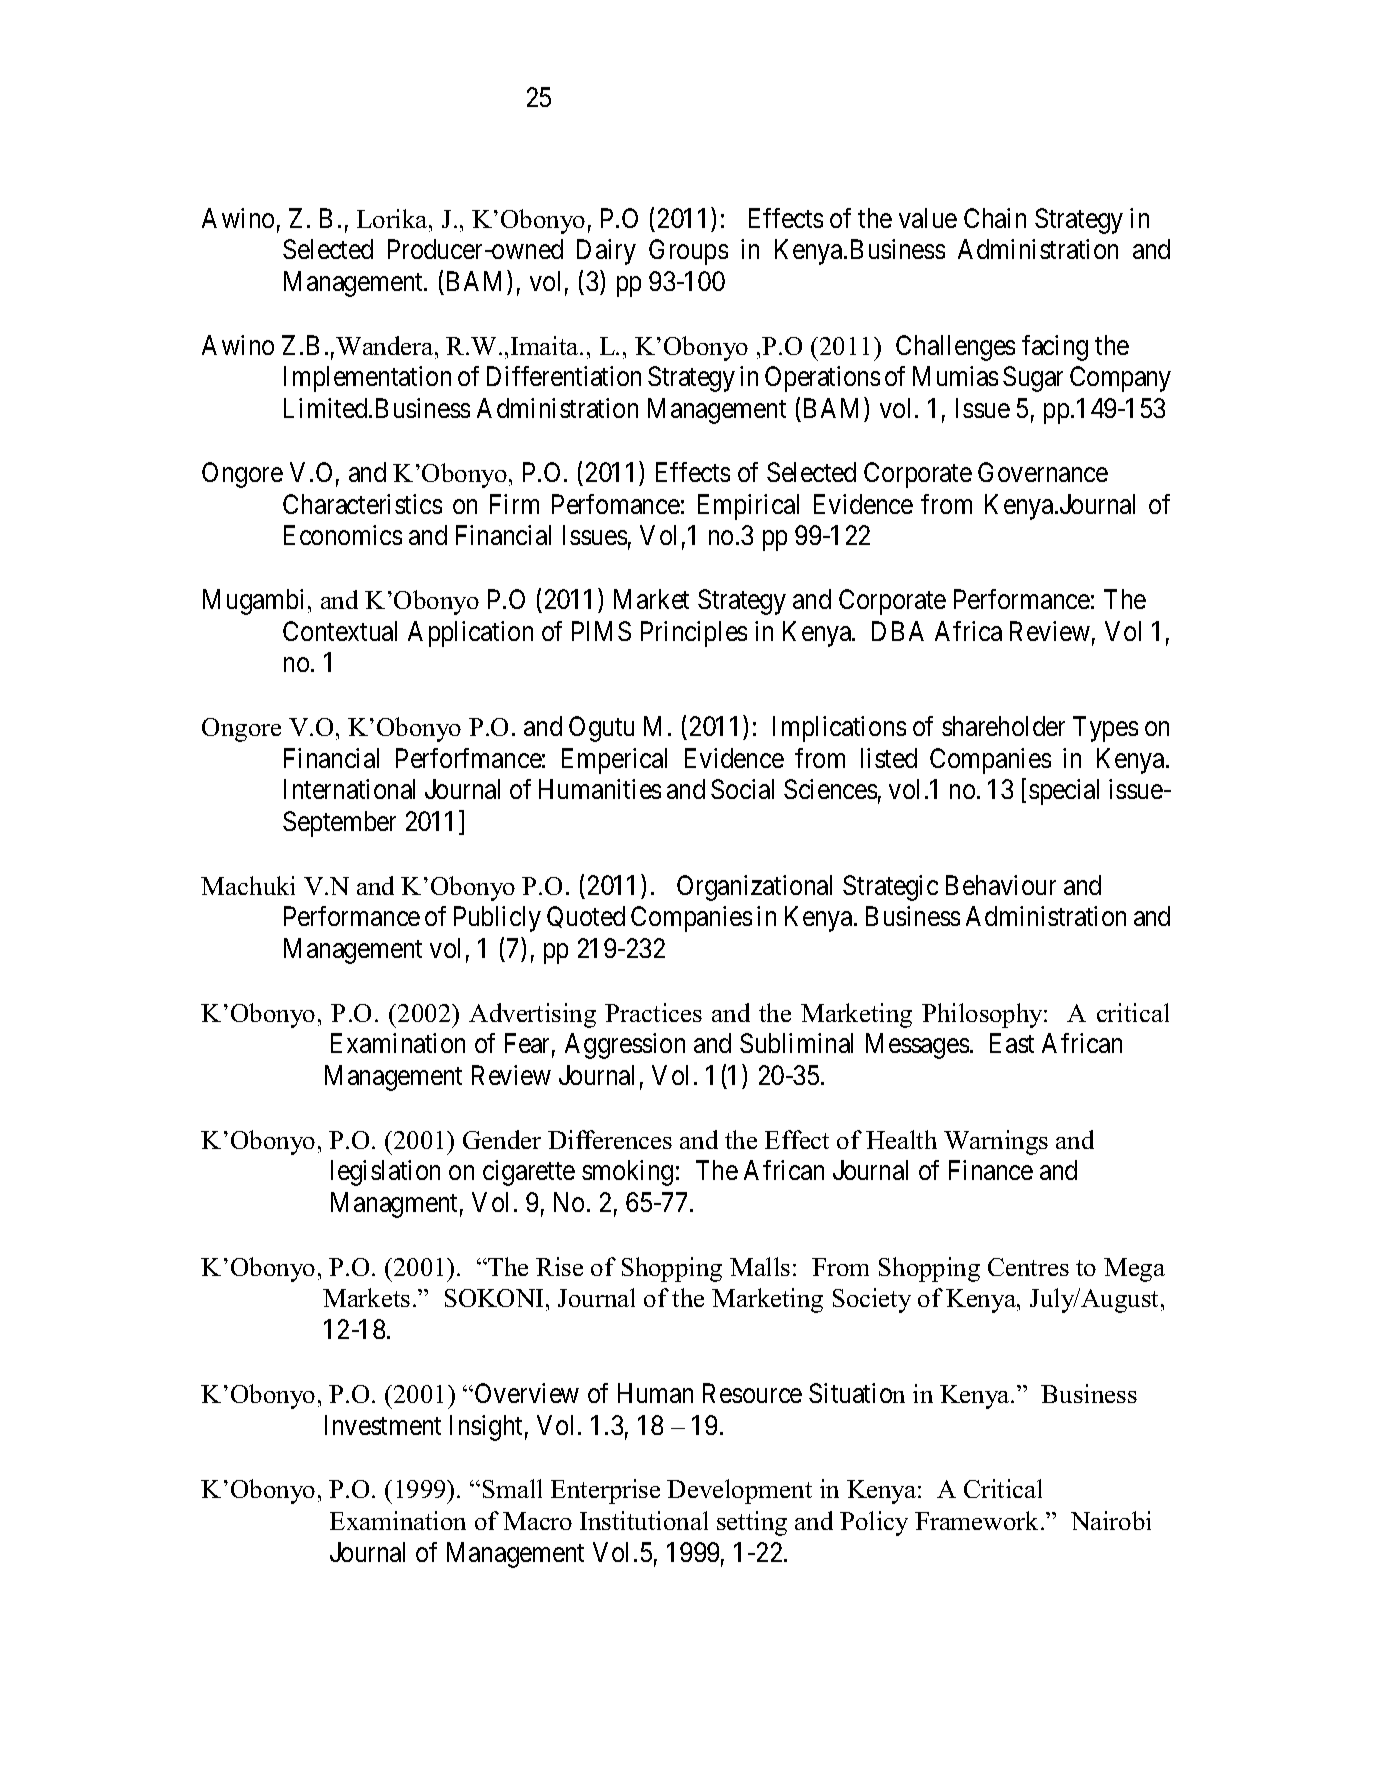 Image resolution: width=1373 pixels, height=1776 pixels. Describe the element at coordinates (627, 1173) in the document. I see `smoking` at that location.
